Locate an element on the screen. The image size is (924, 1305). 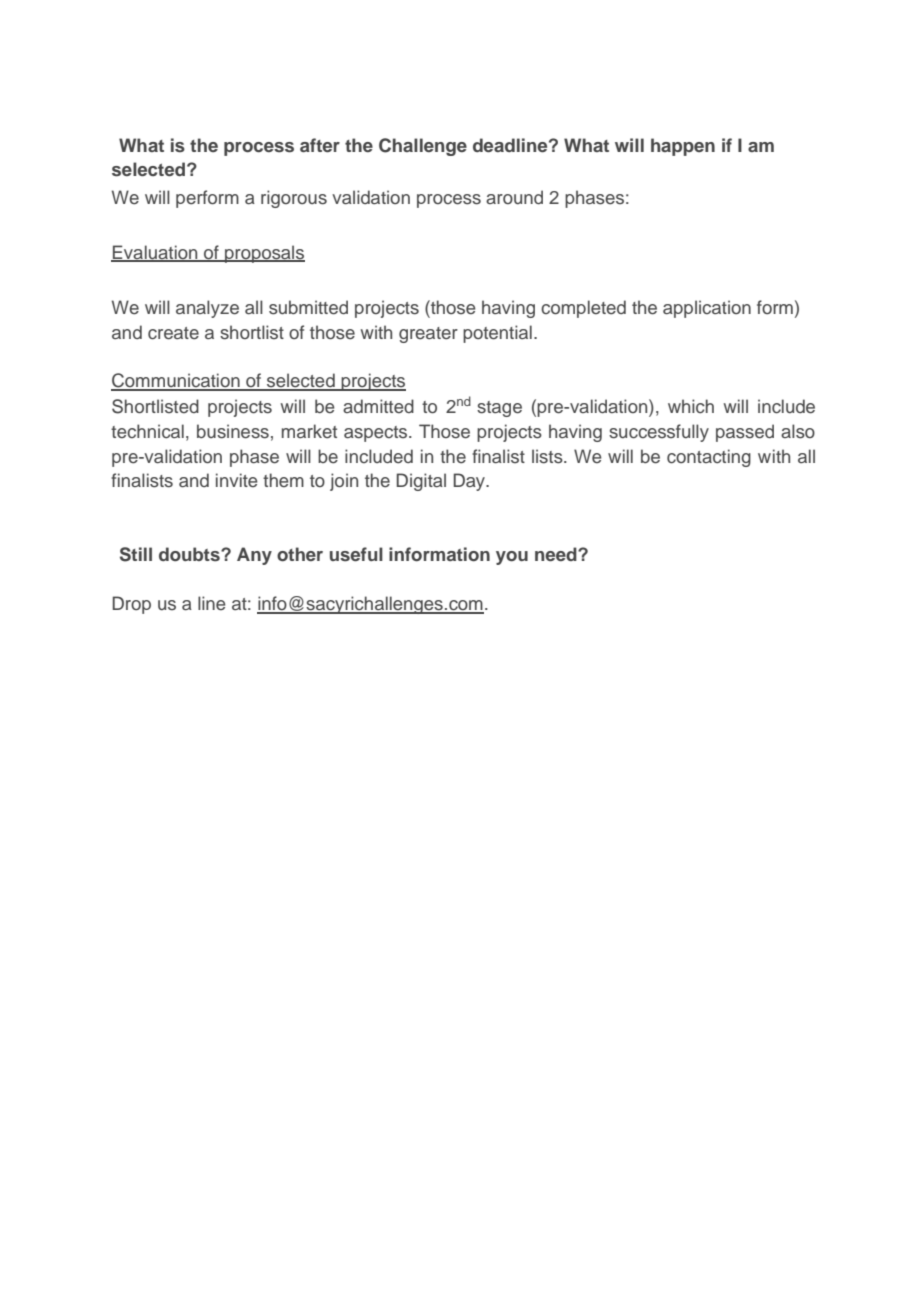
Drop is located at coordinates (131, 605).
